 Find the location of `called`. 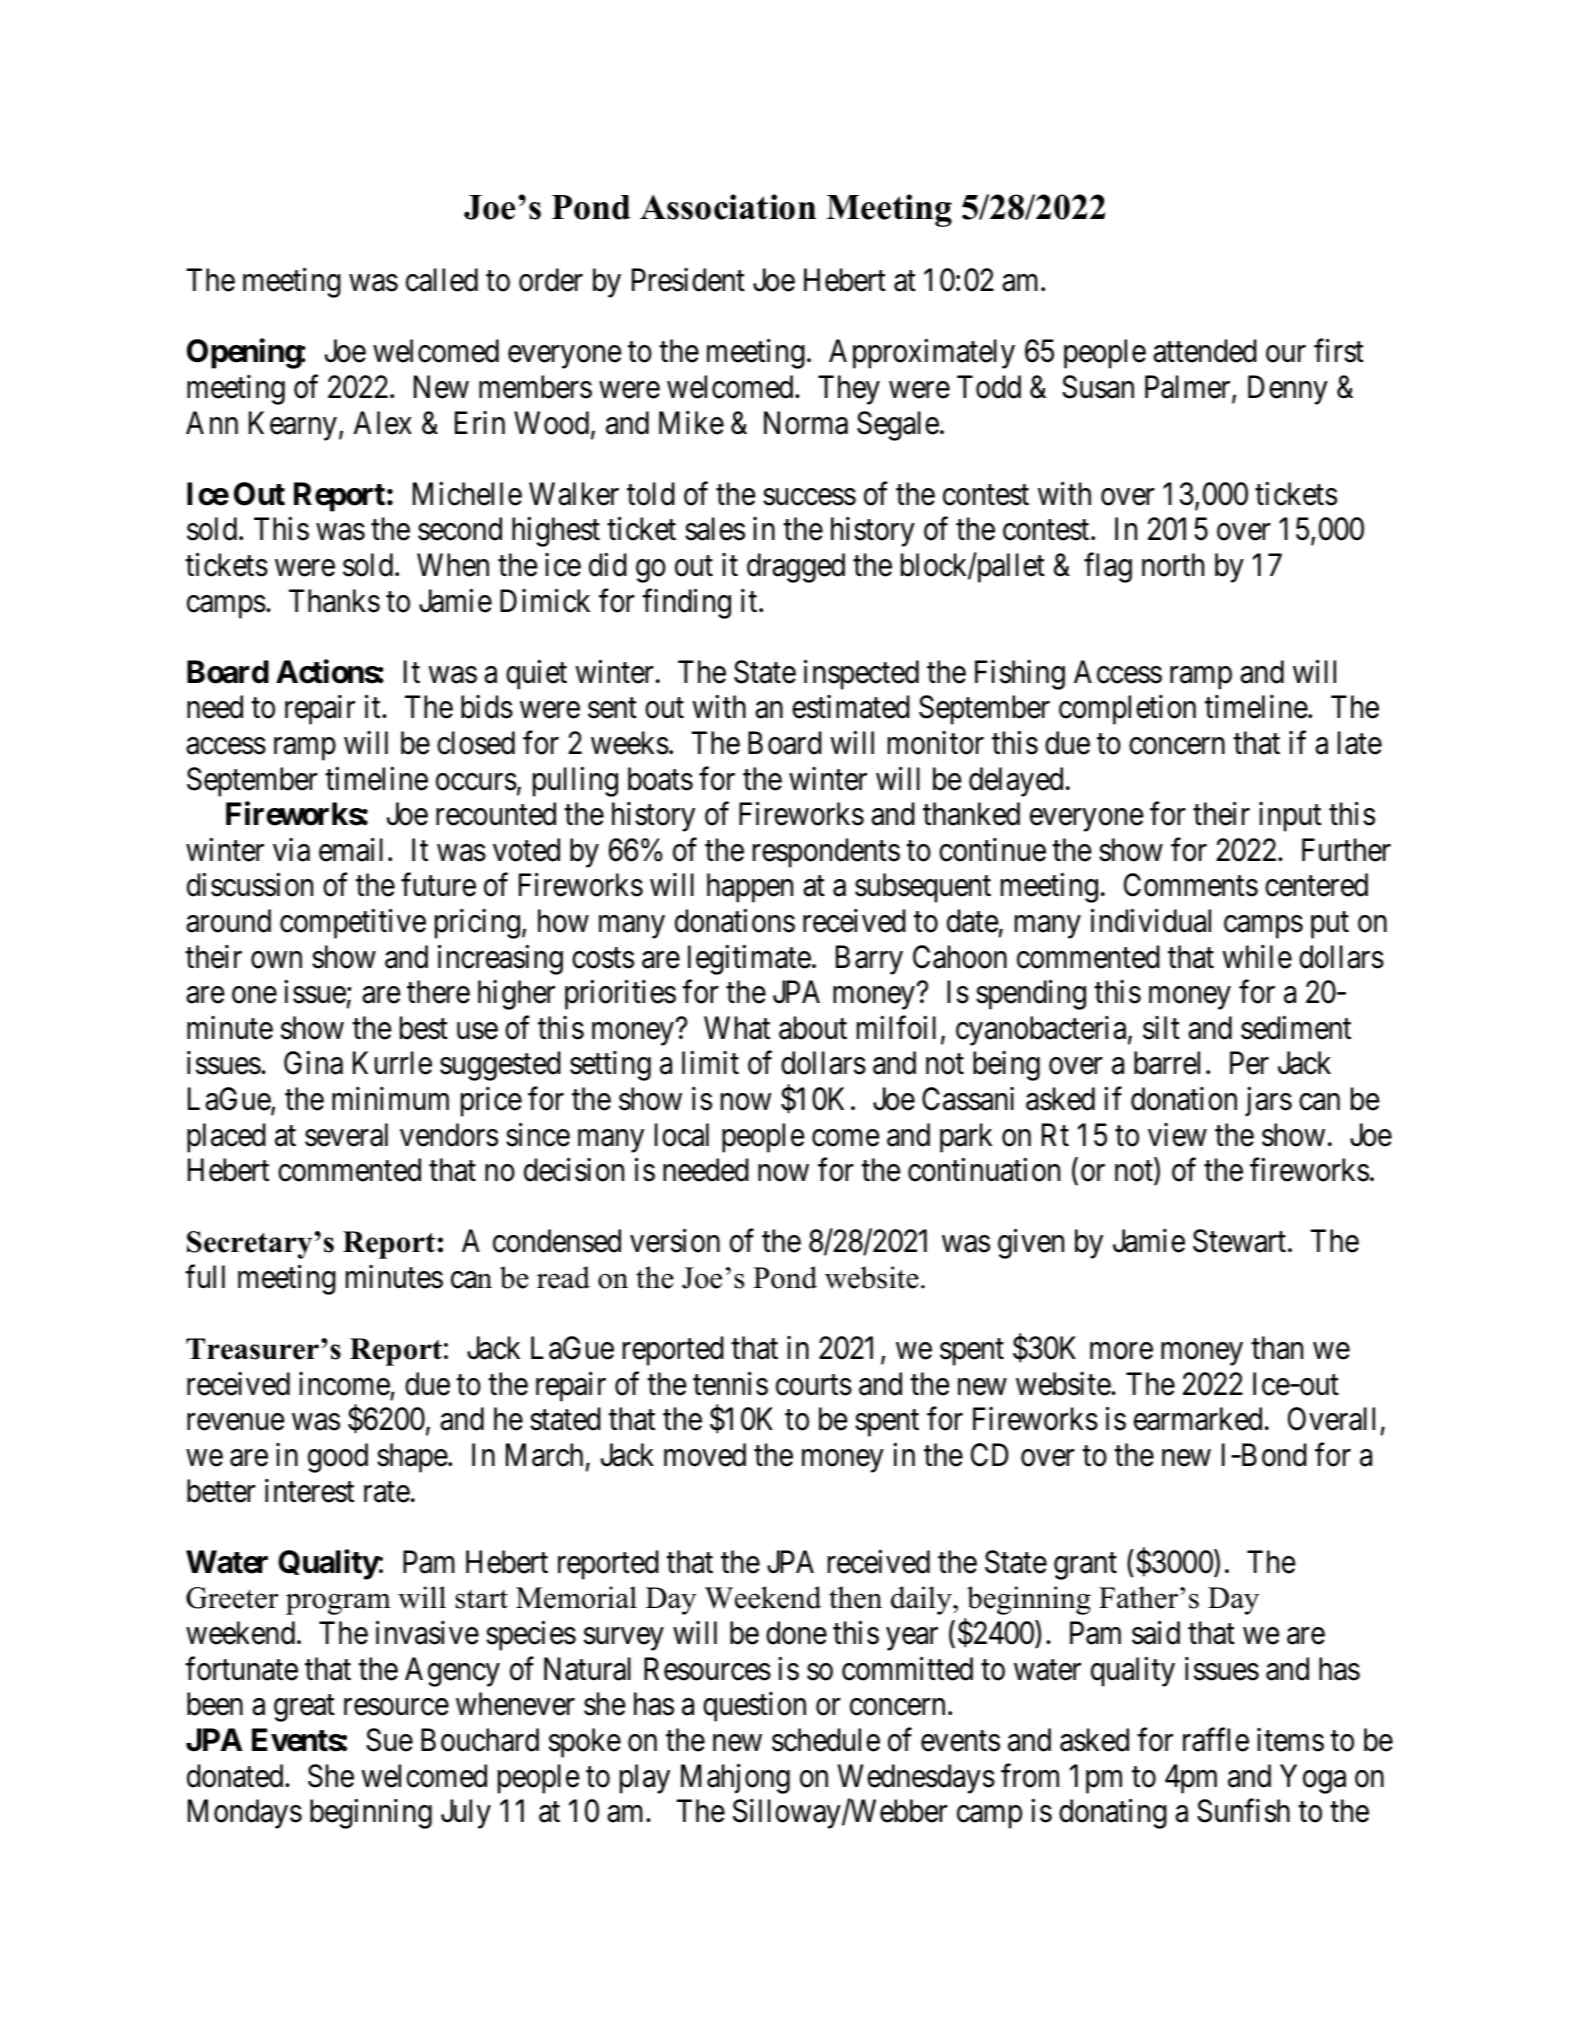

called is located at coordinates (442, 280).
